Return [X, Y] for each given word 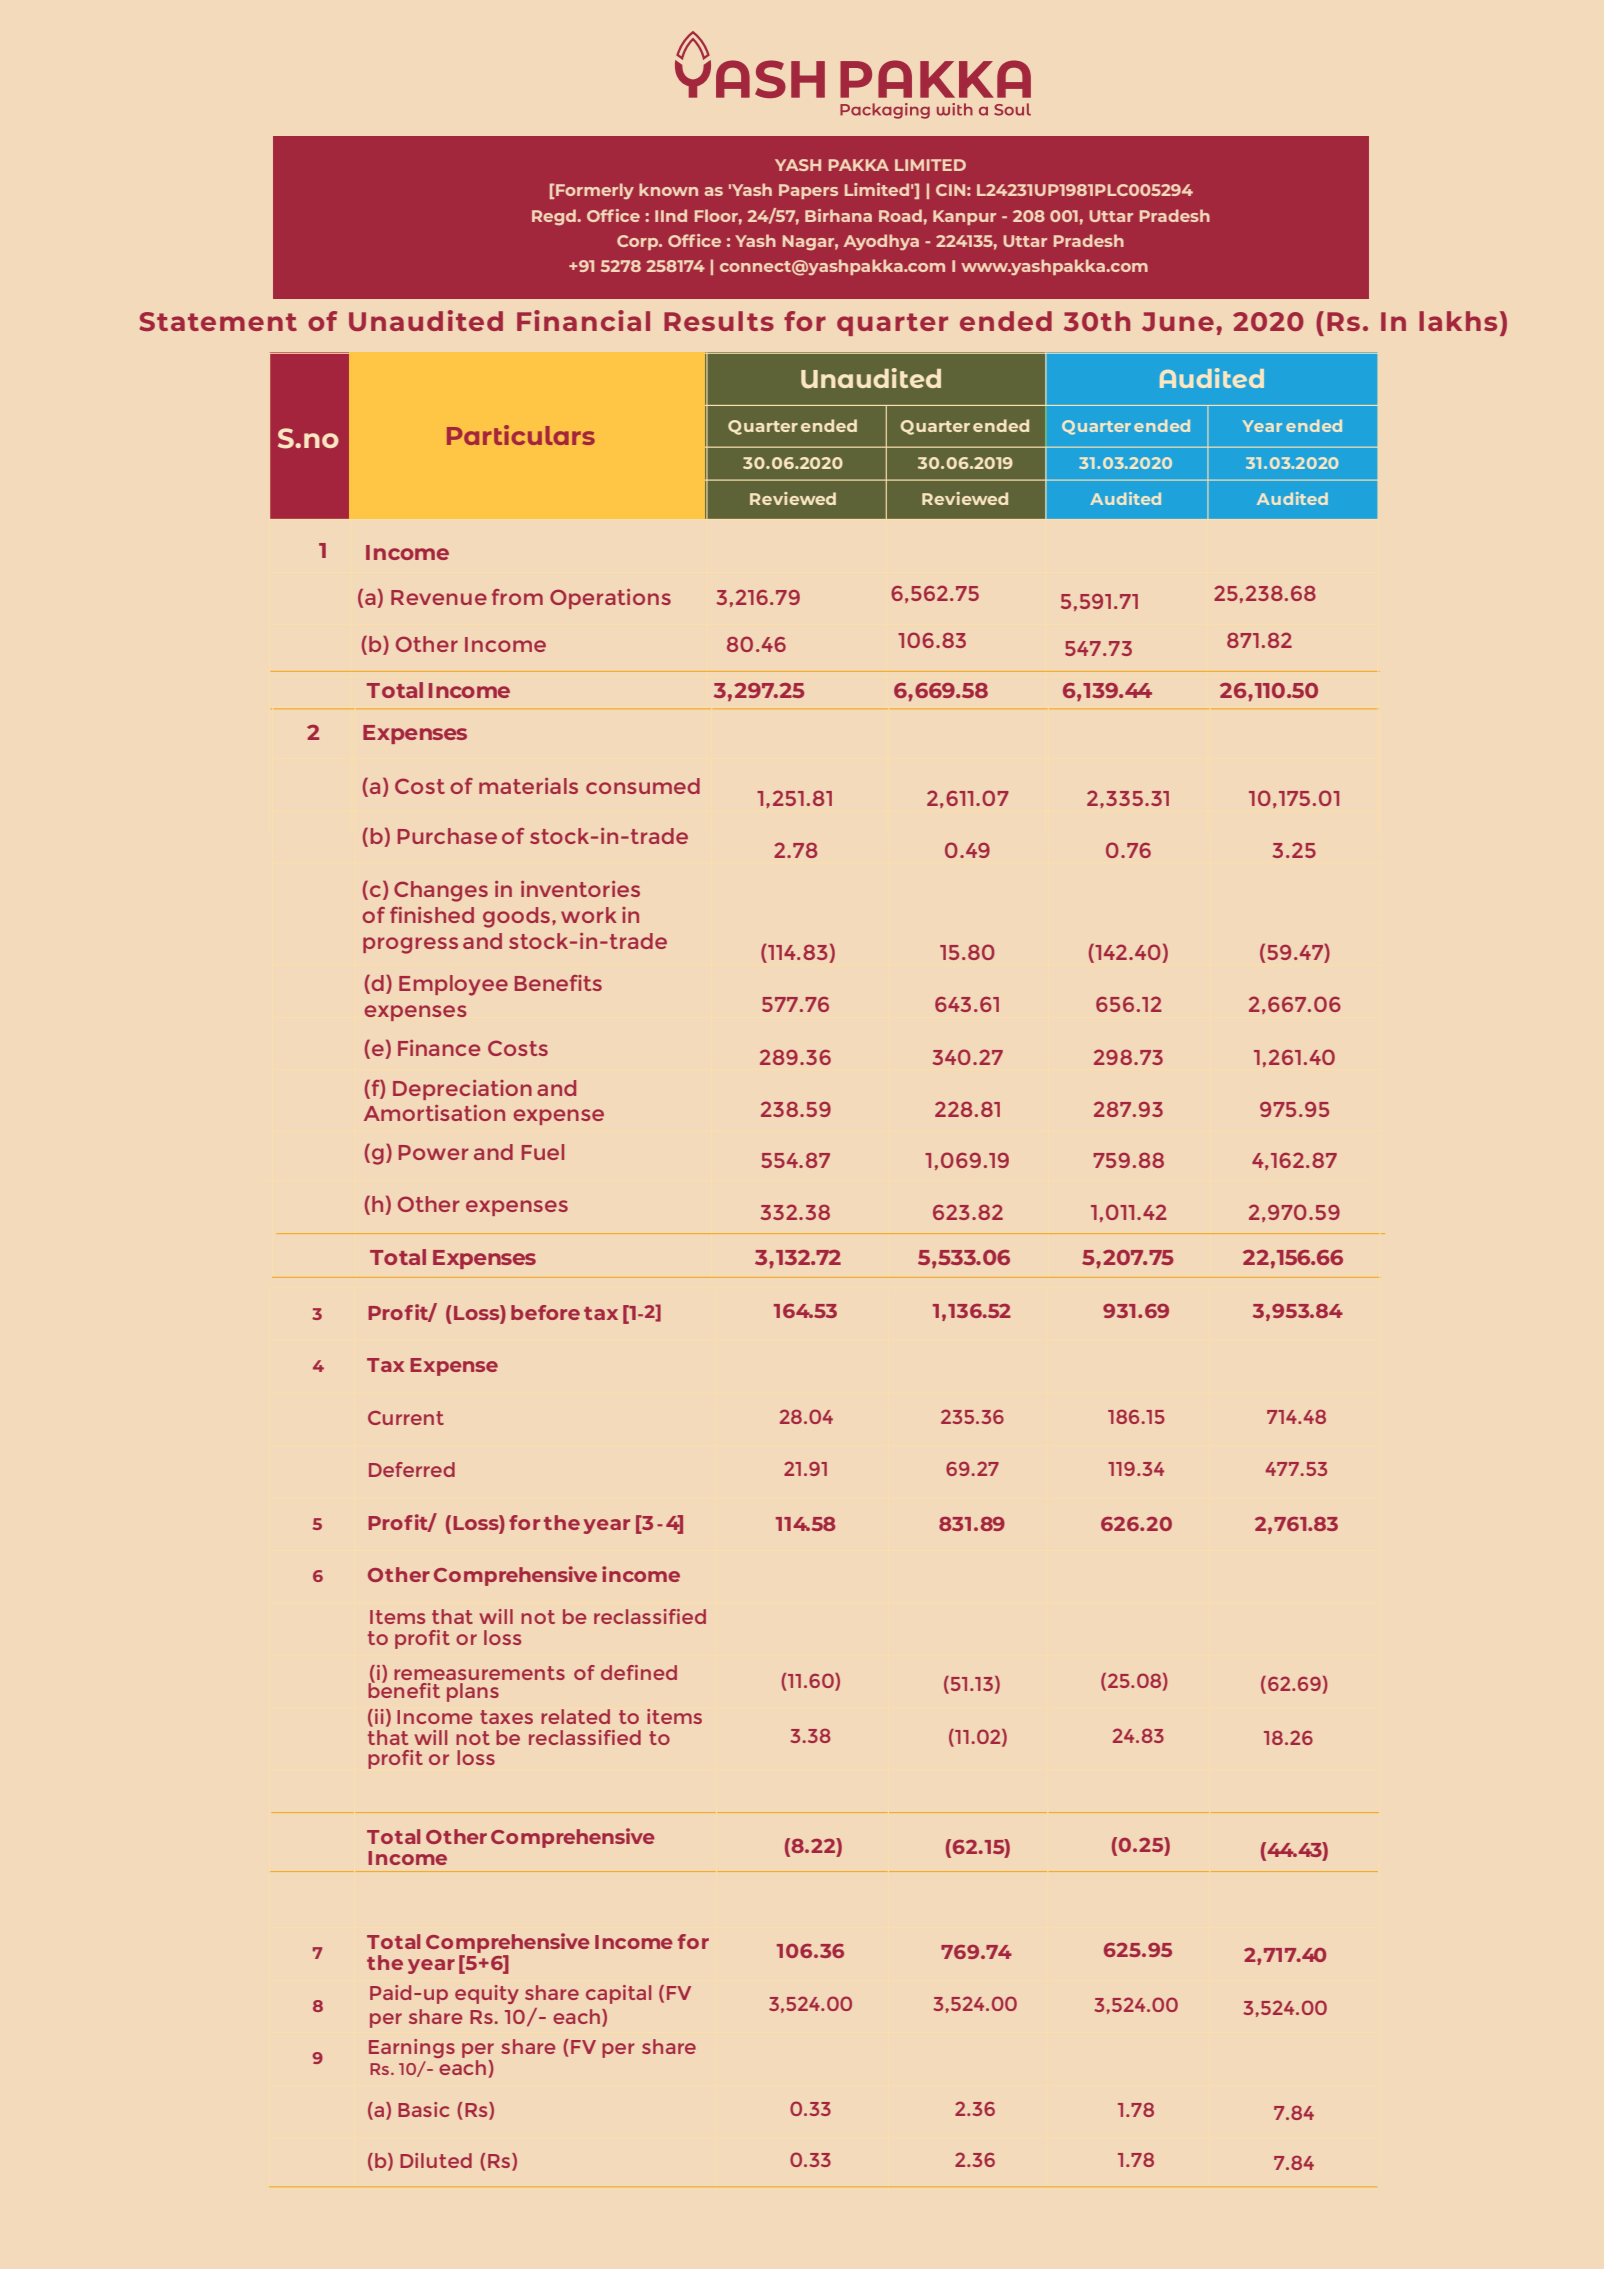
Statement [218, 321]
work [589, 915]
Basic [423, 2109]
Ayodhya [881, 242]
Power [433, 1152]
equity [487, 1994]
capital [618, 1994]
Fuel [543, 1152]
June [1178, 321]
